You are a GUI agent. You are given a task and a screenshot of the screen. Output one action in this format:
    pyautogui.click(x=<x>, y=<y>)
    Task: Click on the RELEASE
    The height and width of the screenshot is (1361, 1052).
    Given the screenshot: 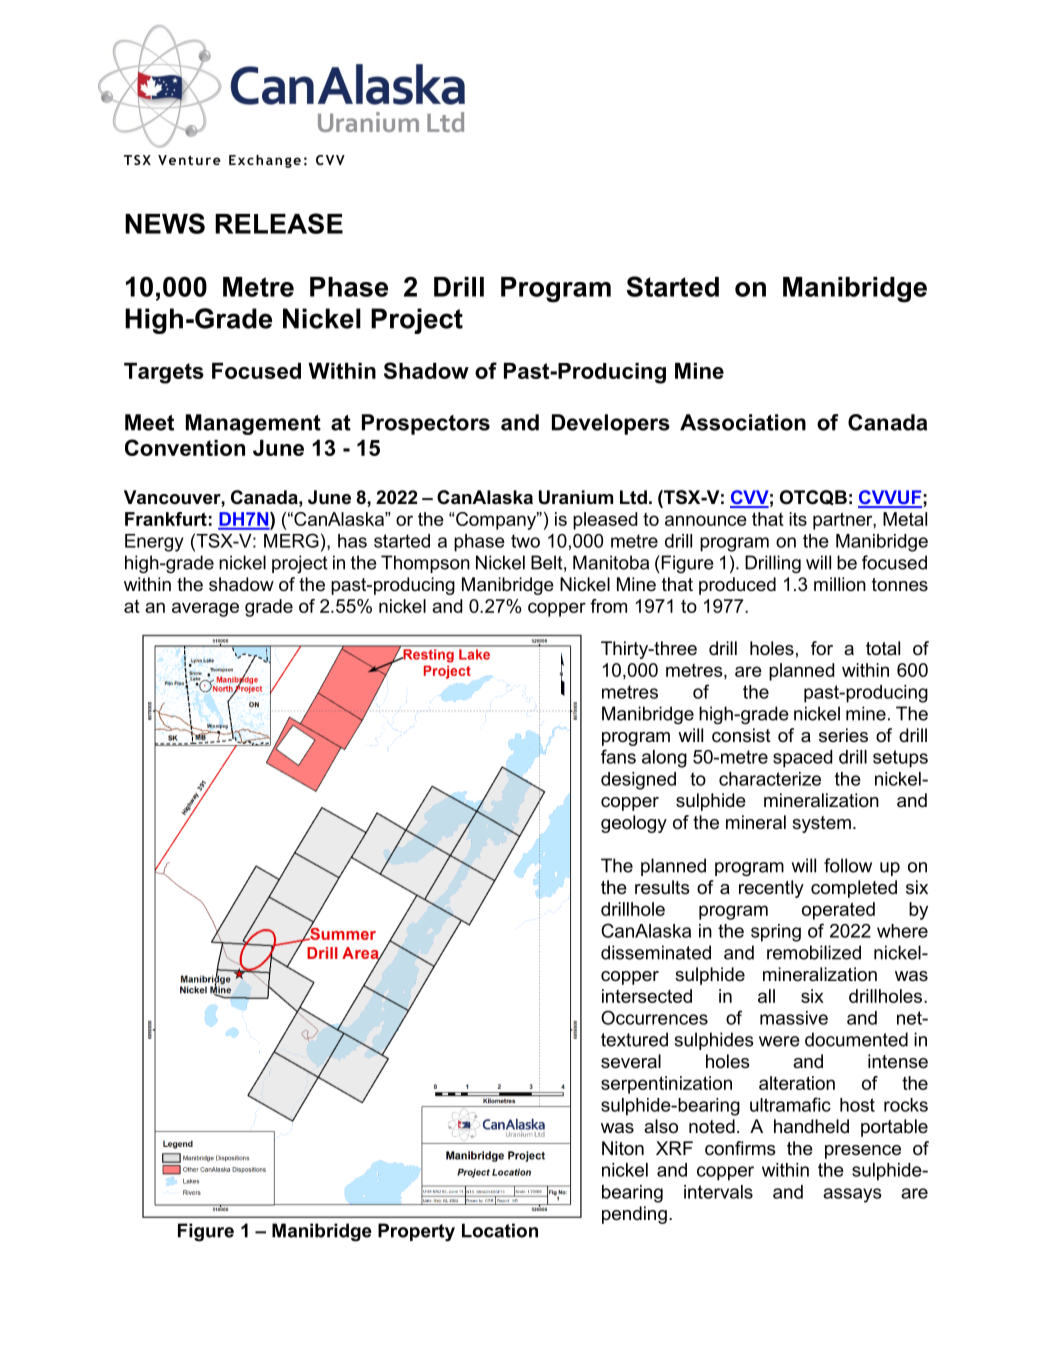 What is the action you would take?
    pyautogui.click(x=279, y=223)
